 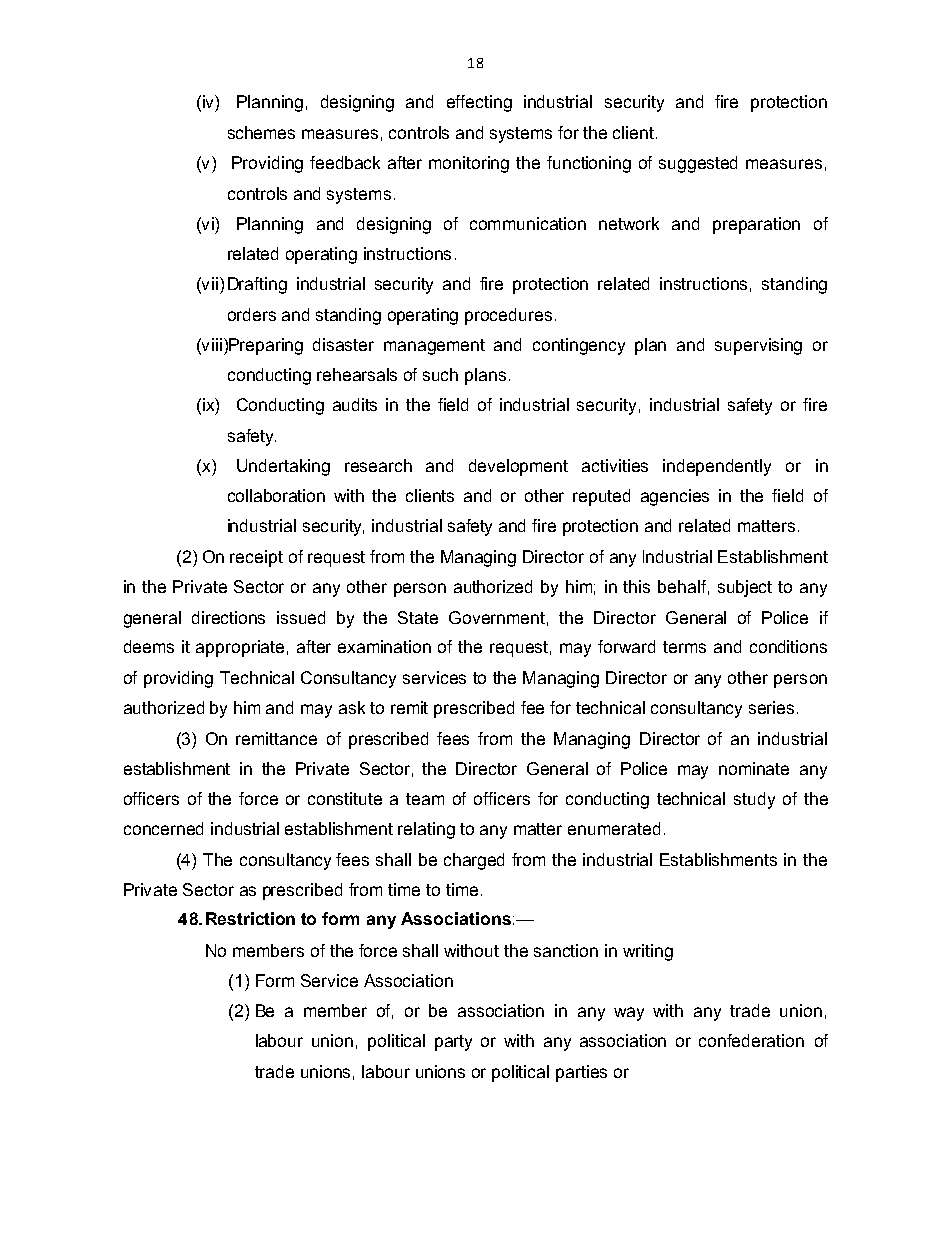 What do you see at coordinates (418, 617) in the image?
I see `State` at bounding box center [418, 617].
